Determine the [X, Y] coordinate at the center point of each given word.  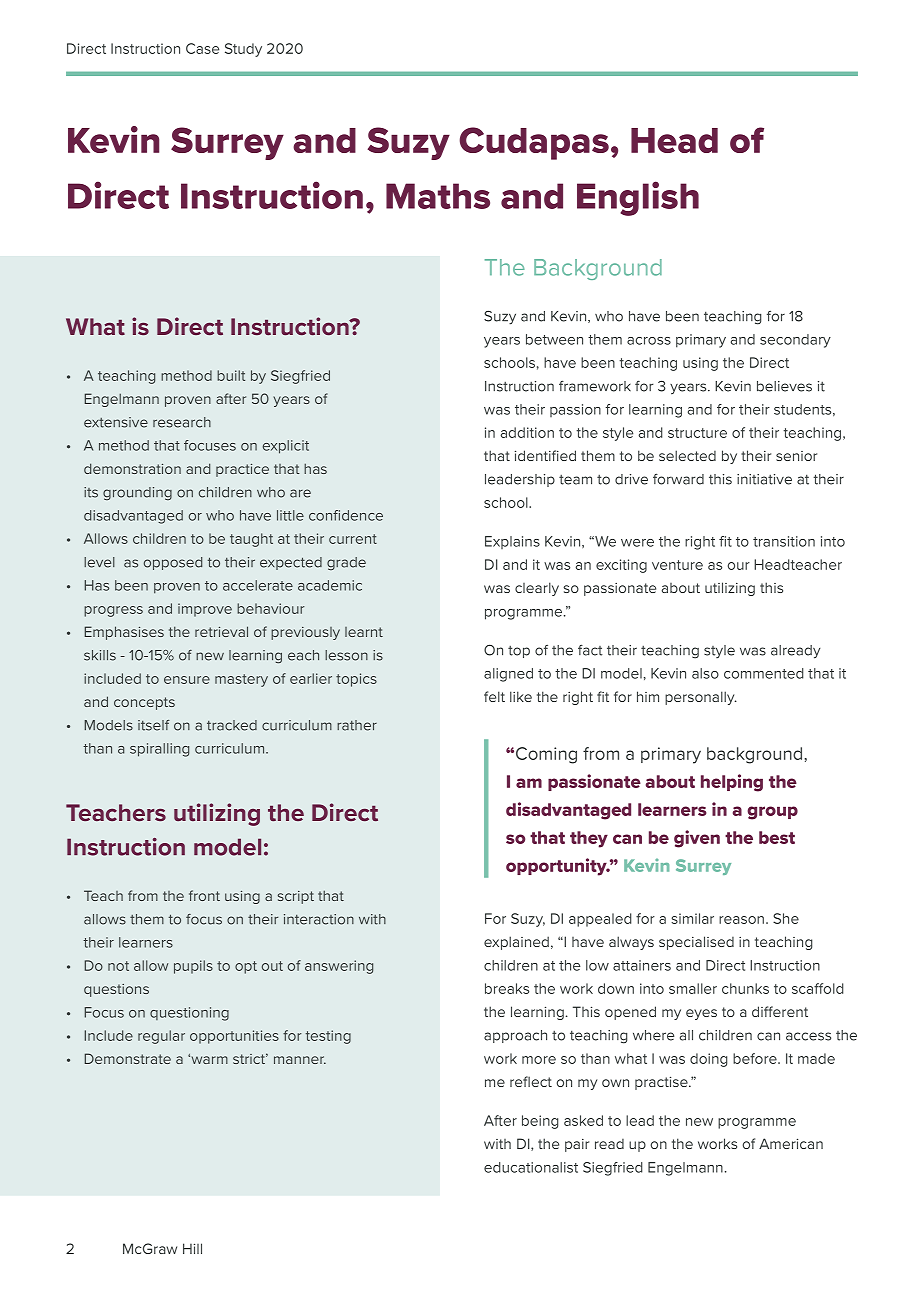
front [204, 895]
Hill [192, 1248]
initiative [764, 479]
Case [202, 48]
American [791, 1143]
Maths [438, 196]
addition [527, 432]
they [589, 839]
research [182, 422]
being [540, 1122]
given [697, 839]
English [638, 198]
